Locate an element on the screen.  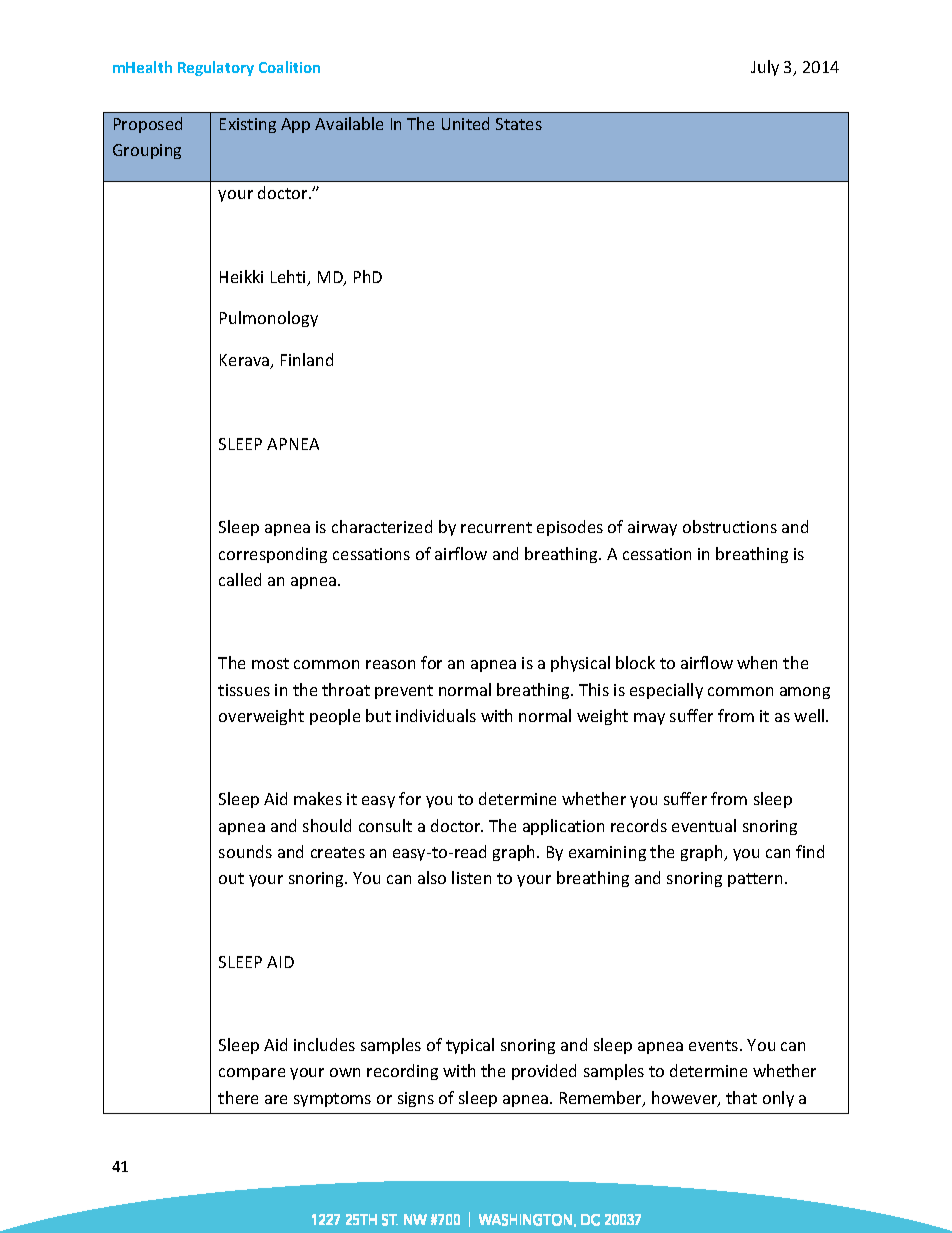
sounds is located at coordinates (245, 851).
